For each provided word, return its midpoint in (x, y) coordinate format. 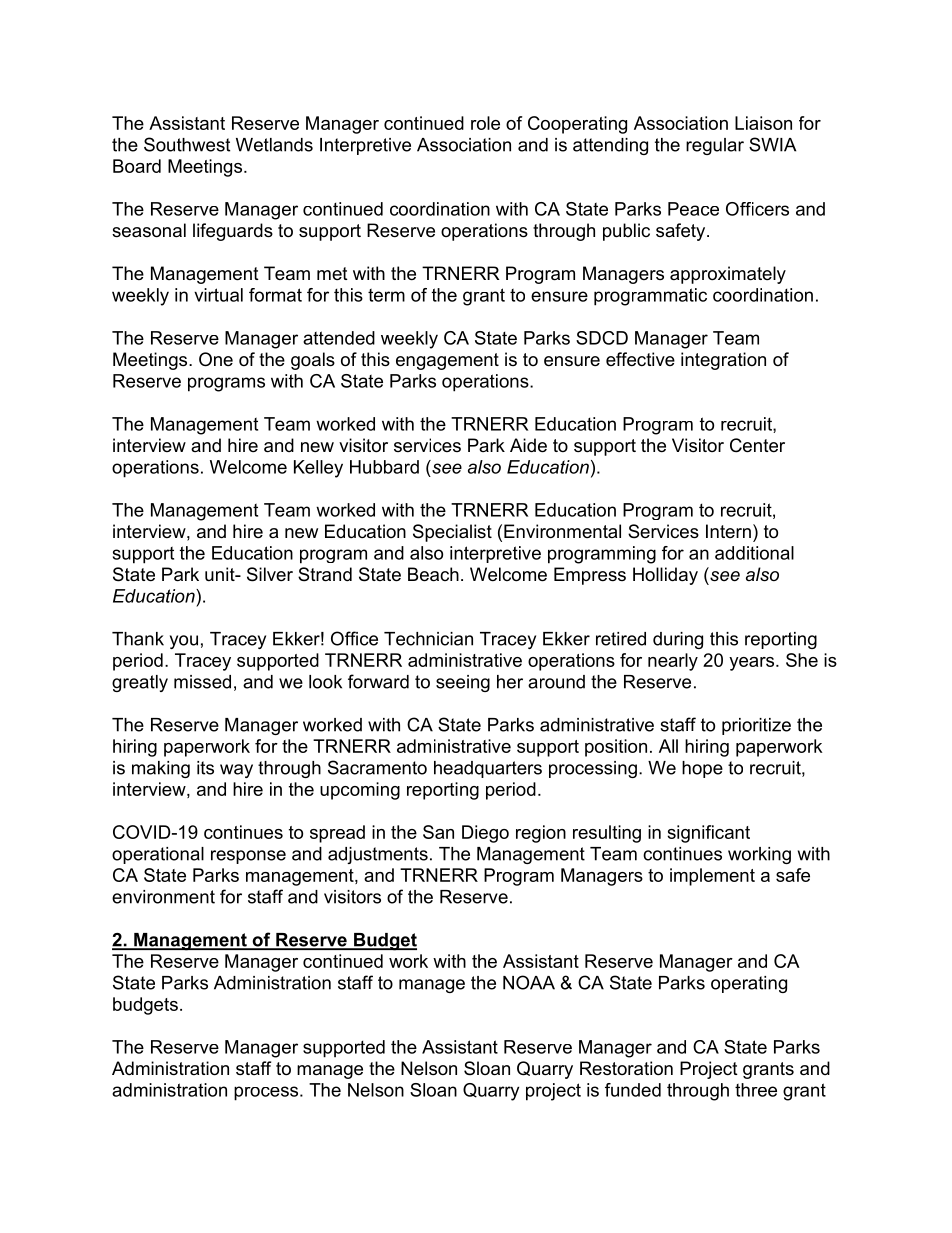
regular (715, 146)
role (485, 123)
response (248, 857)
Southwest (187, 144)
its (205, 768)
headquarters (488, 769)
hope (702, 769)
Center (757, 445)
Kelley (318, 469)
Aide (528, 445)
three (756, 1090)
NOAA (529, 982)
